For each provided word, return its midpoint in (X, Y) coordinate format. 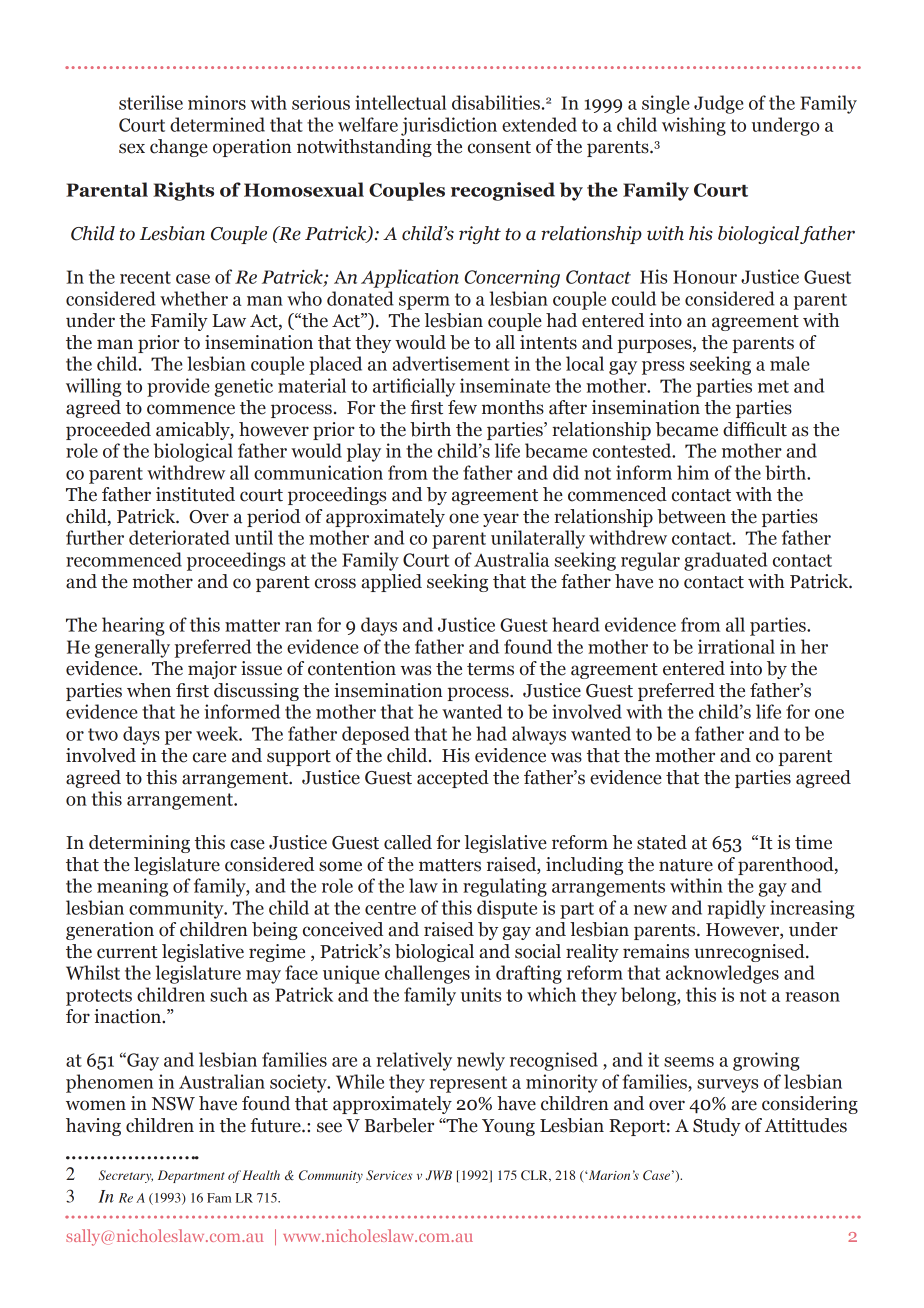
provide (178, 387)
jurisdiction (449, 126)
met (773, 386)
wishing (694, 126)
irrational (736, 646)
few (462, 407)
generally (132, 648)
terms (490, 669)
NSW (173, 1104)
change (179, 148)
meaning (132, 887)
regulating (505, 887)
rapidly (736, 909)
